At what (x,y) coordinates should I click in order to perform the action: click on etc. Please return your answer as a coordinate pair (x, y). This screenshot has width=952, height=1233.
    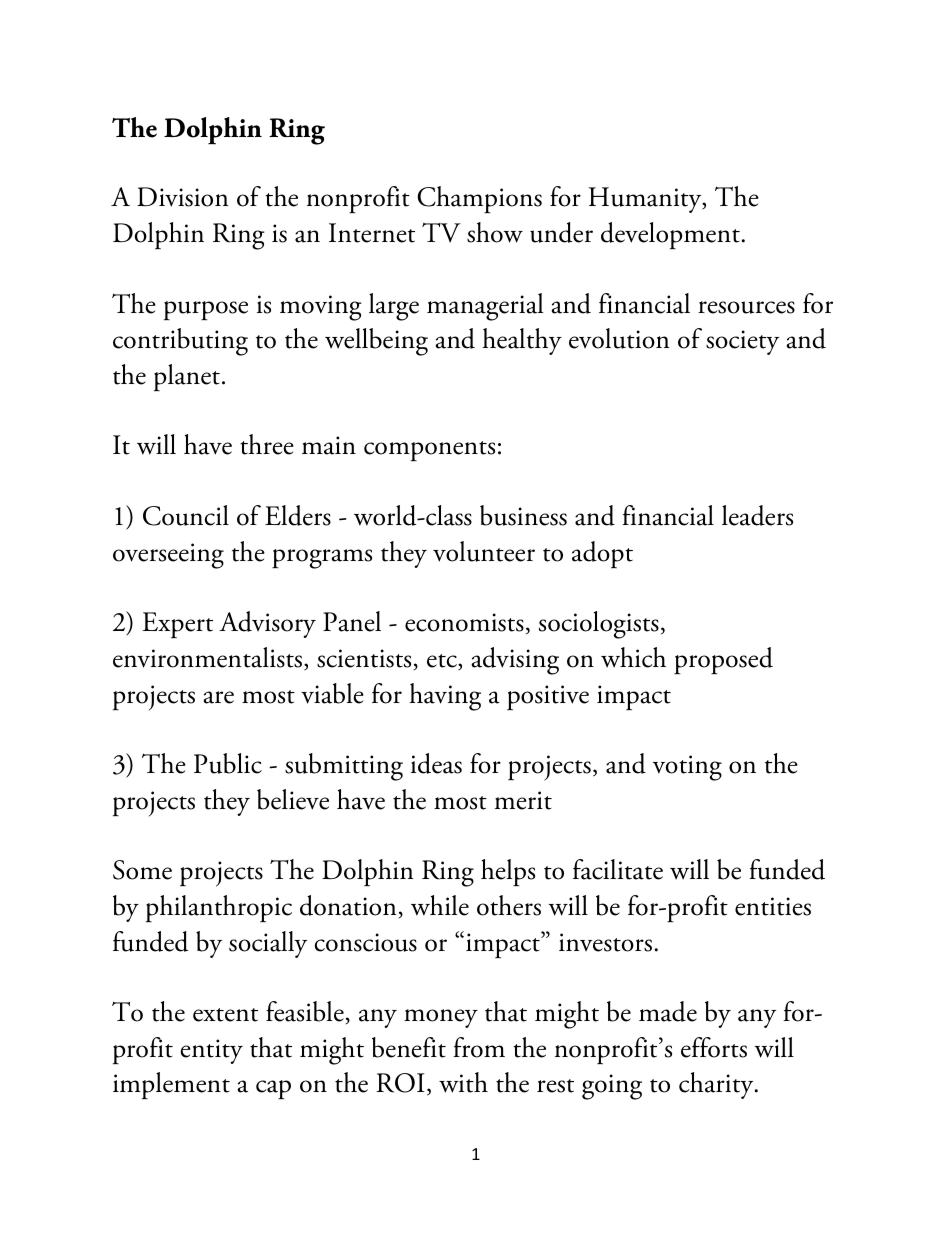
    Looking at the image, I should click on (443, 662).
